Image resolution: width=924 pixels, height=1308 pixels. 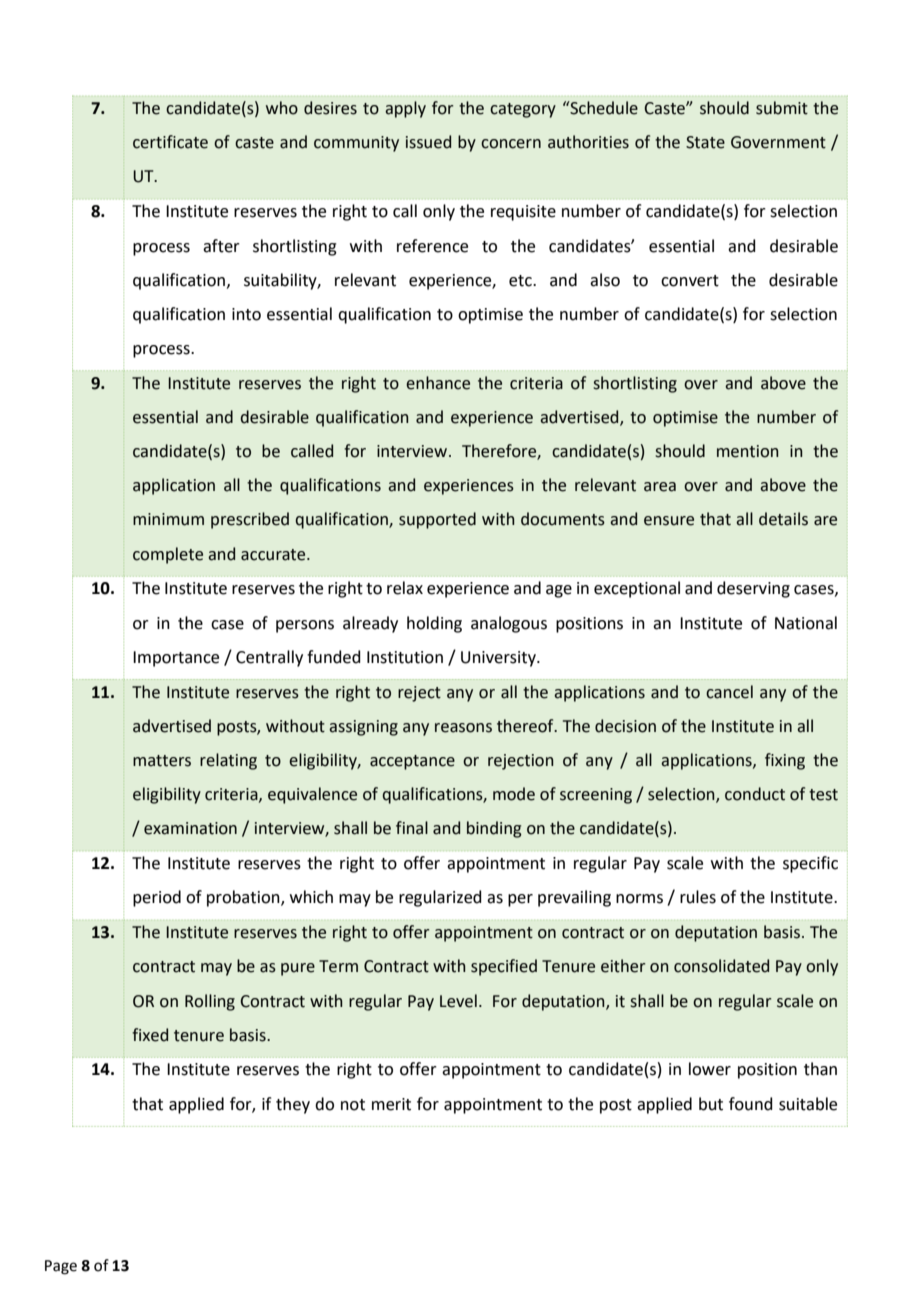 I want to click on merit, so click(x=391, y=1104).
